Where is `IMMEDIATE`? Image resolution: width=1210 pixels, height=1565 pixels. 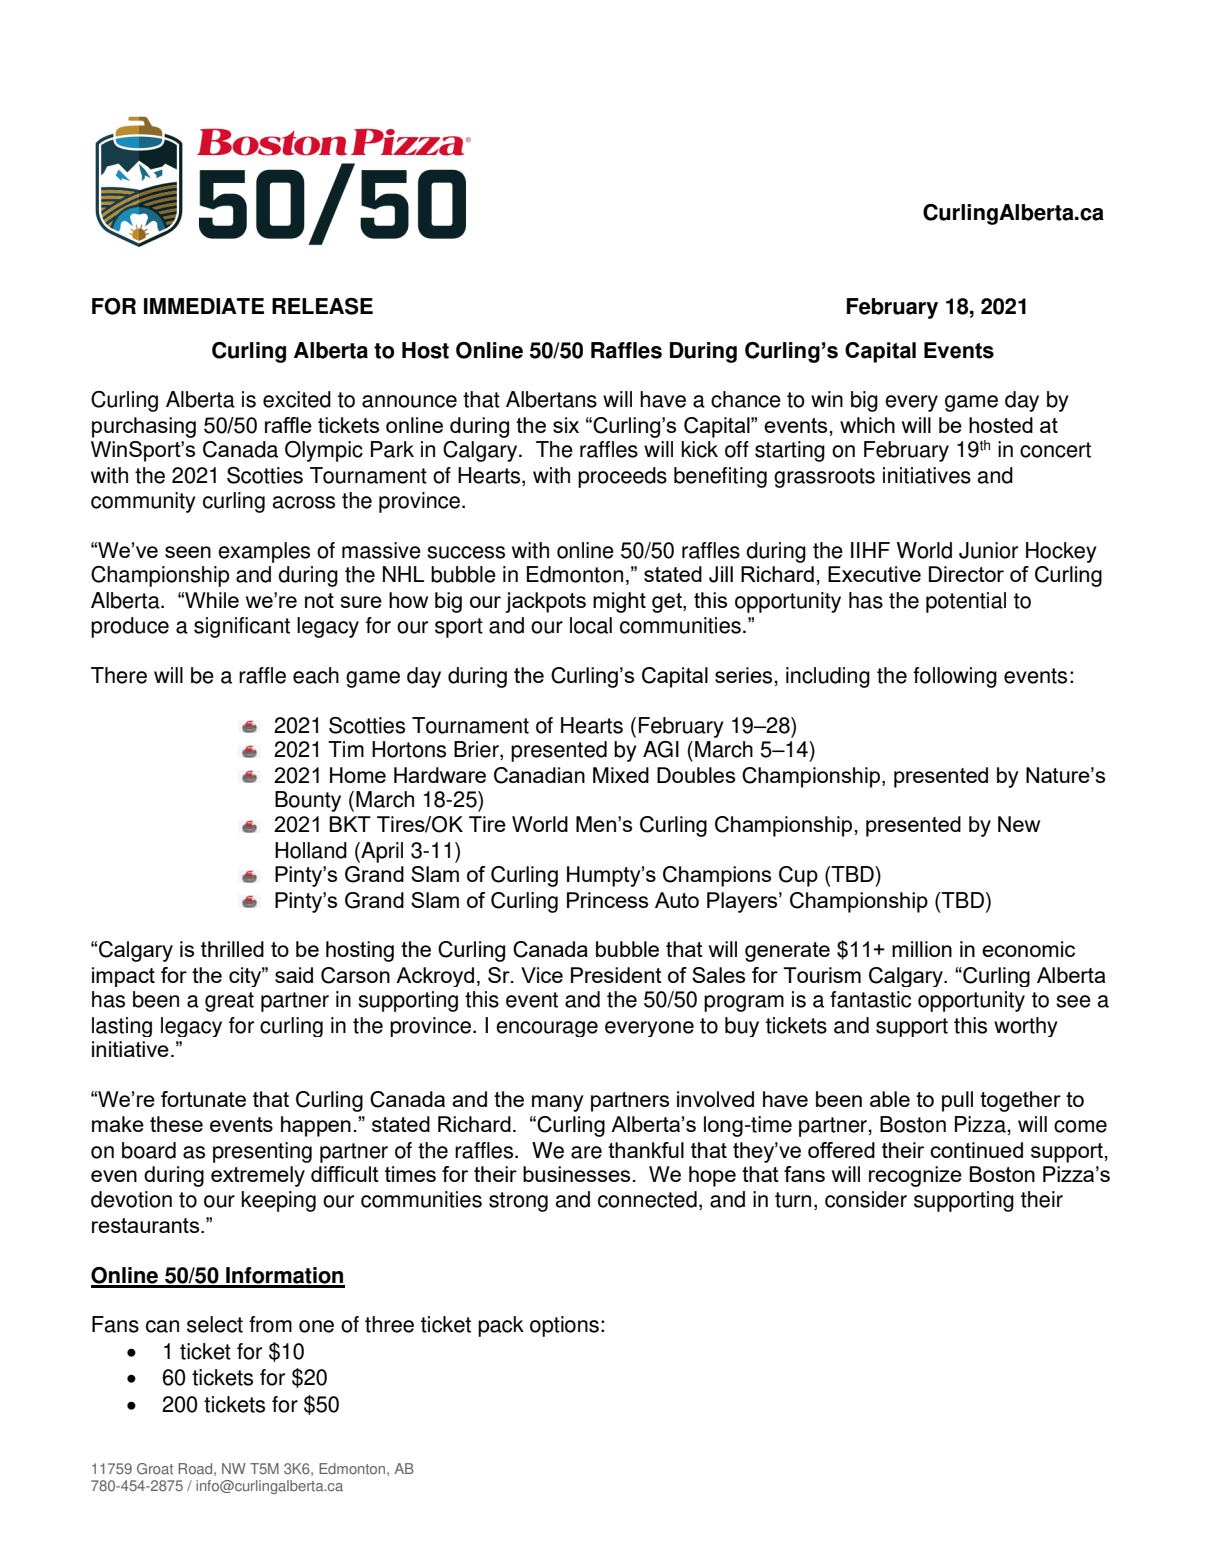
IMMEDIATE is located at coordinates (204, 306).
